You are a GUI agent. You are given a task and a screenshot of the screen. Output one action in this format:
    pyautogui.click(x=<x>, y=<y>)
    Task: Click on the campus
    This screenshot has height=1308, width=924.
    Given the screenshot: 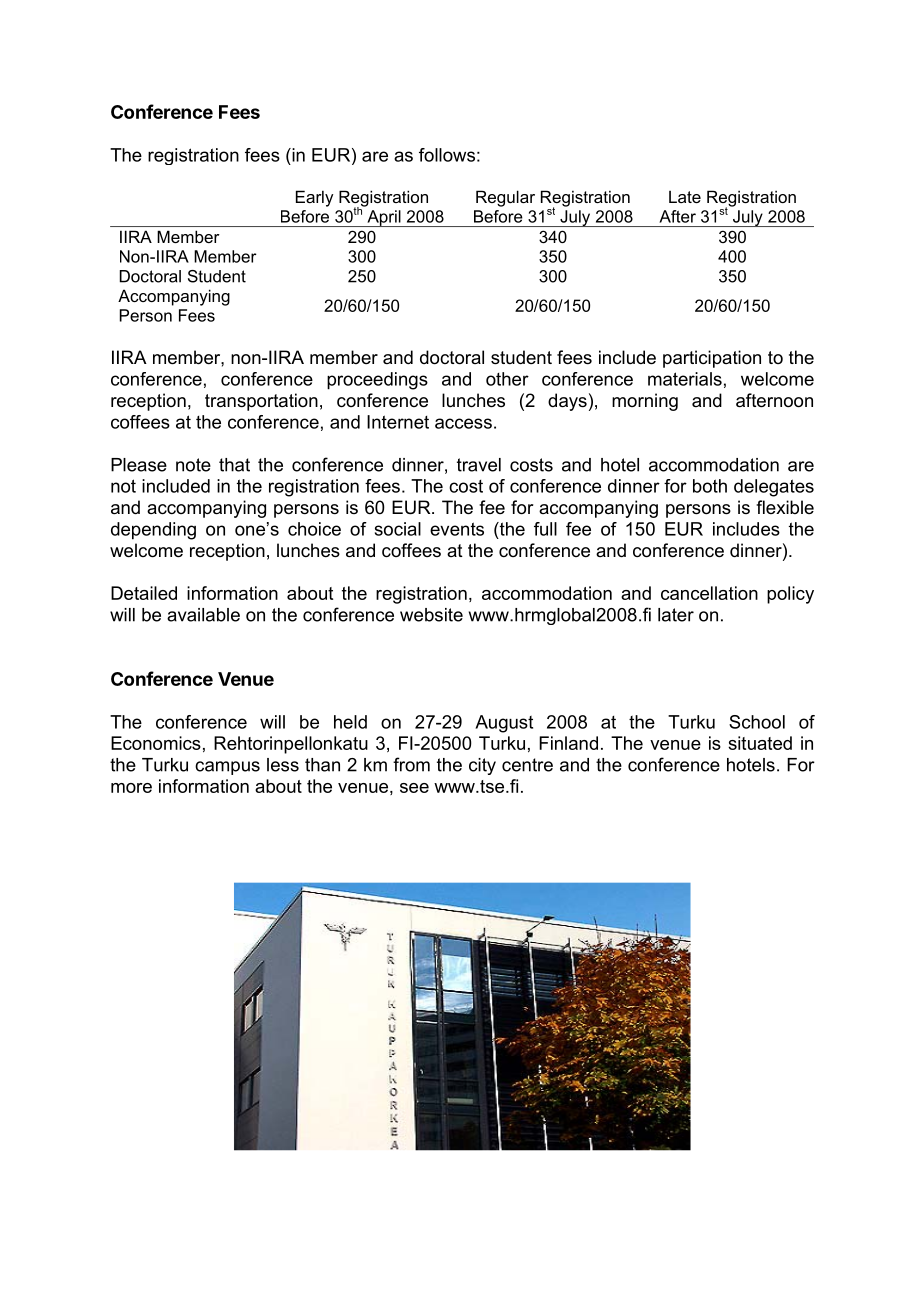 What is the action you would take?
    pyautogui.click(x=227, y=768)
